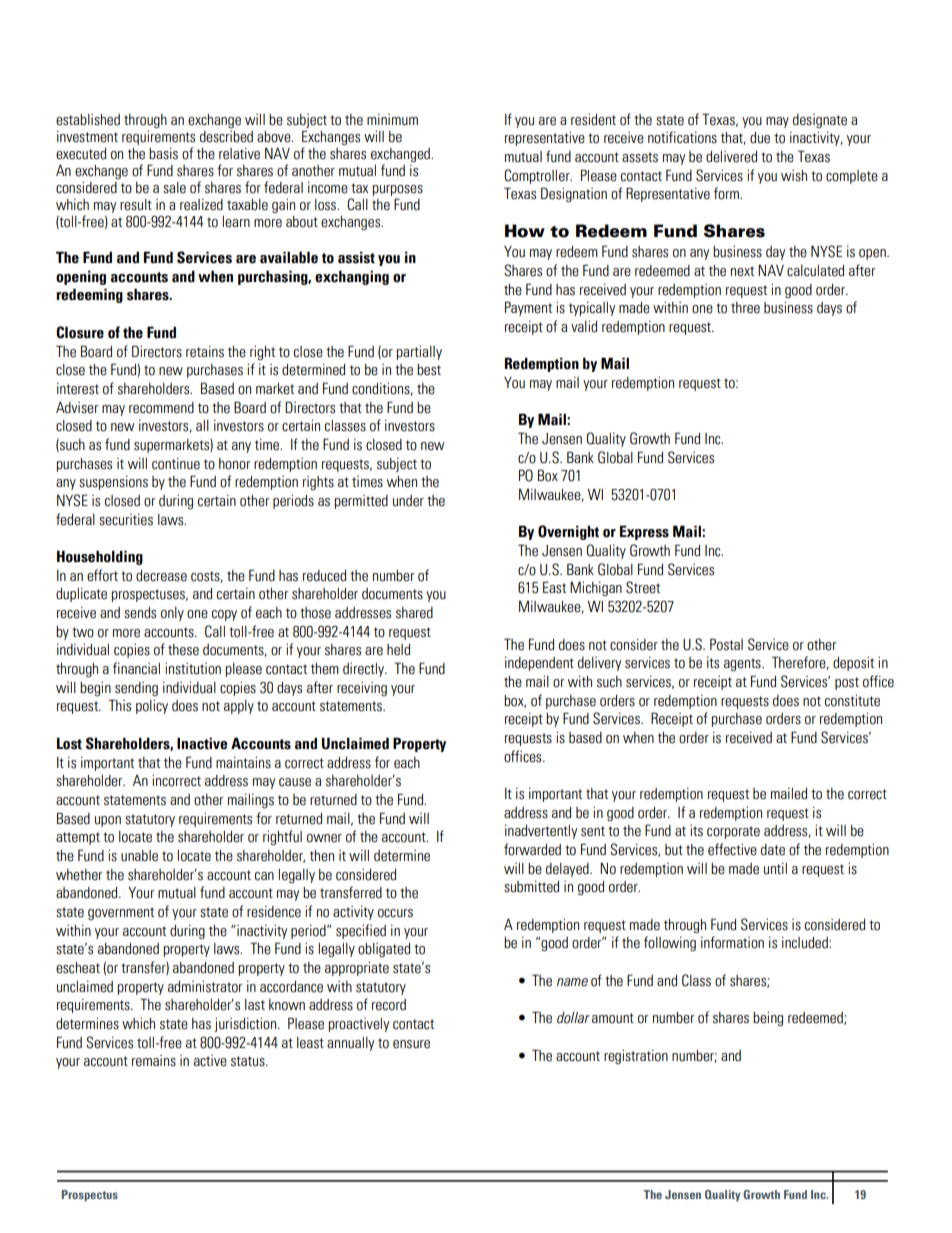 The height and width of the document is (1233, 952). What do you see at coordinates (392, 120) in the document?
I see `minimum` at bounding box center [392, 120].
